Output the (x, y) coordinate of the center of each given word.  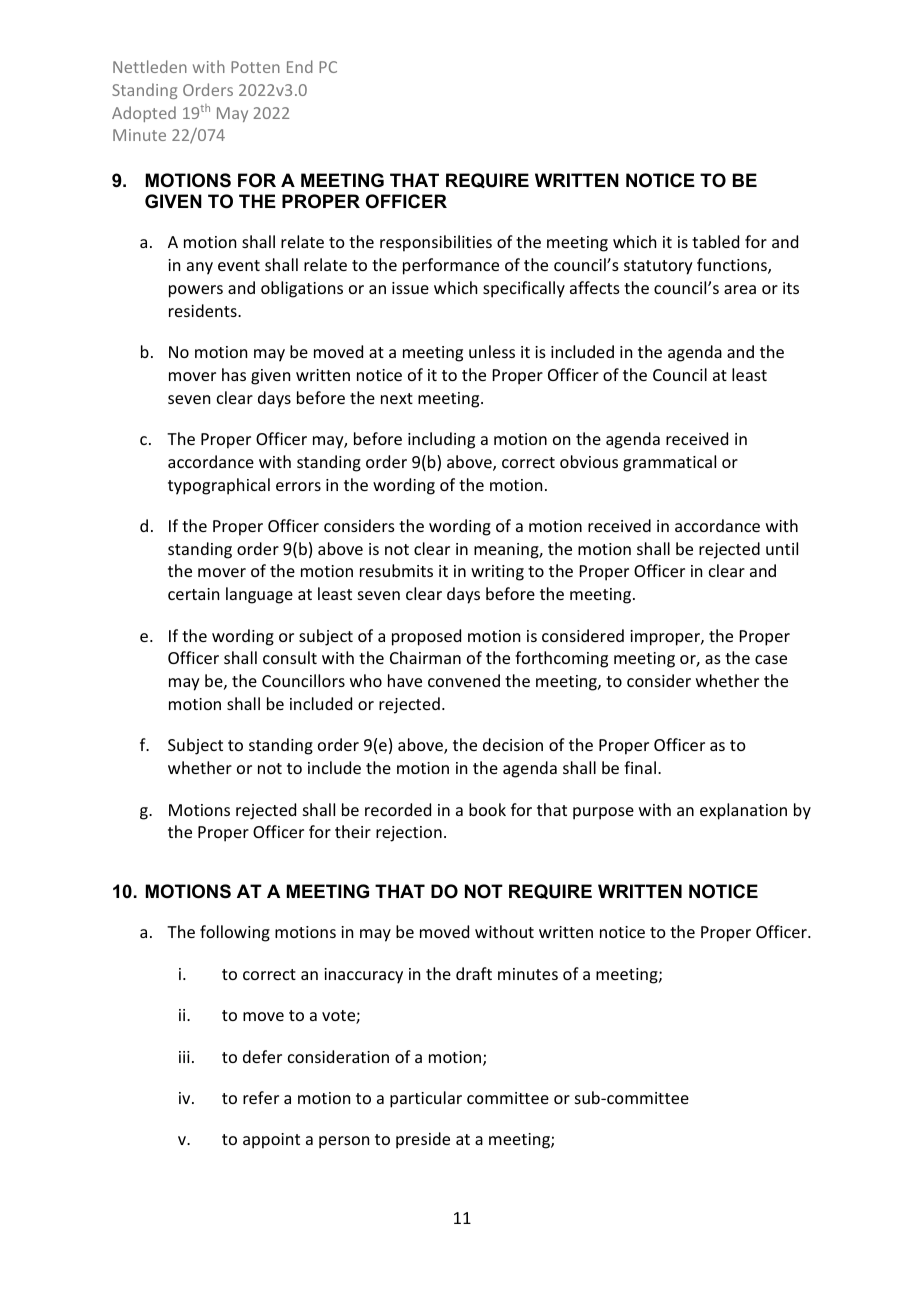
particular (426, 1099)
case (771, 659)
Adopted (144, 114)
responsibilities (436, 243)
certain (193, 594)
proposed (426, 637)
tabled (715, 241)
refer (261, 1097)
